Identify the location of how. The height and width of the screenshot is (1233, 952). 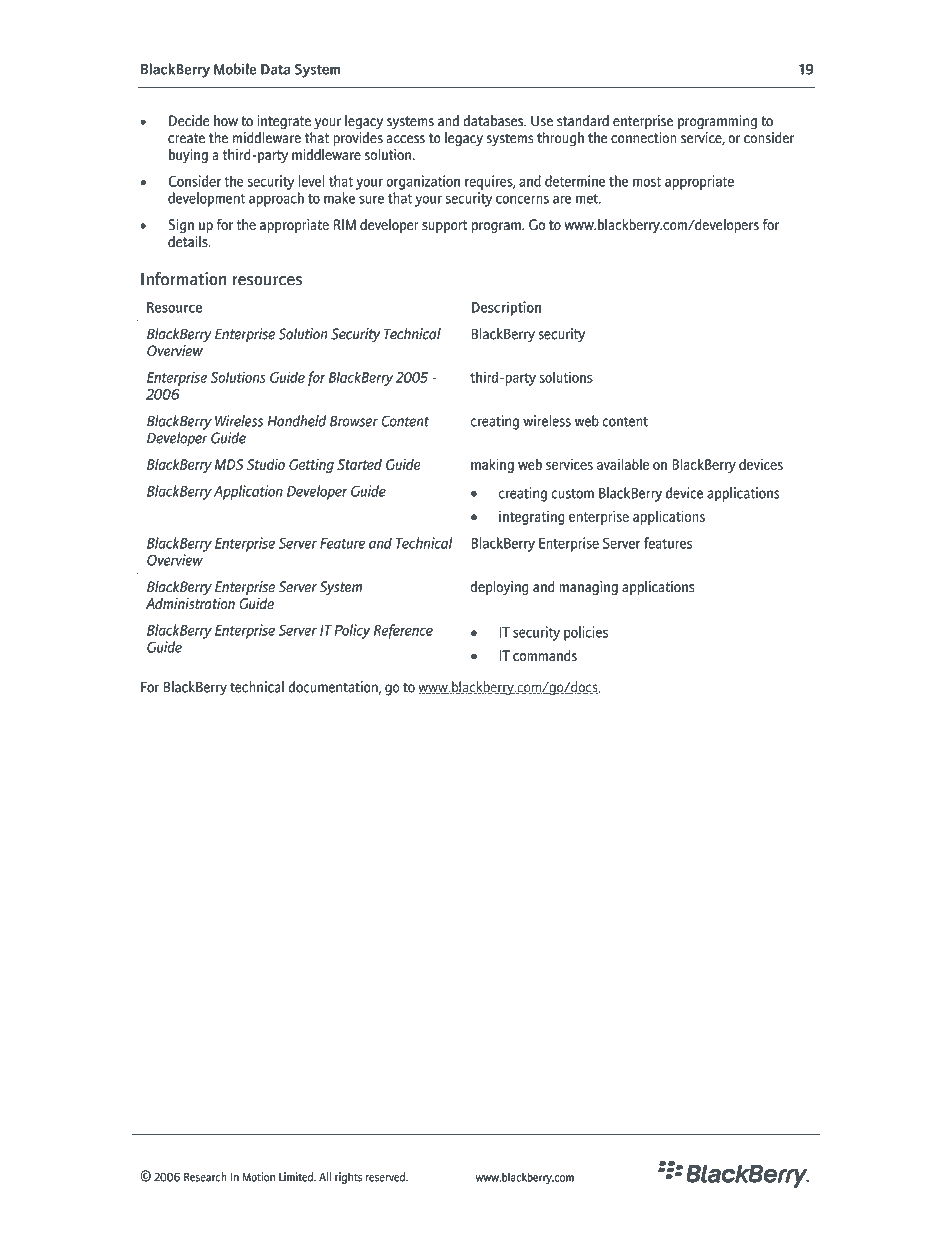
(226, 121).
